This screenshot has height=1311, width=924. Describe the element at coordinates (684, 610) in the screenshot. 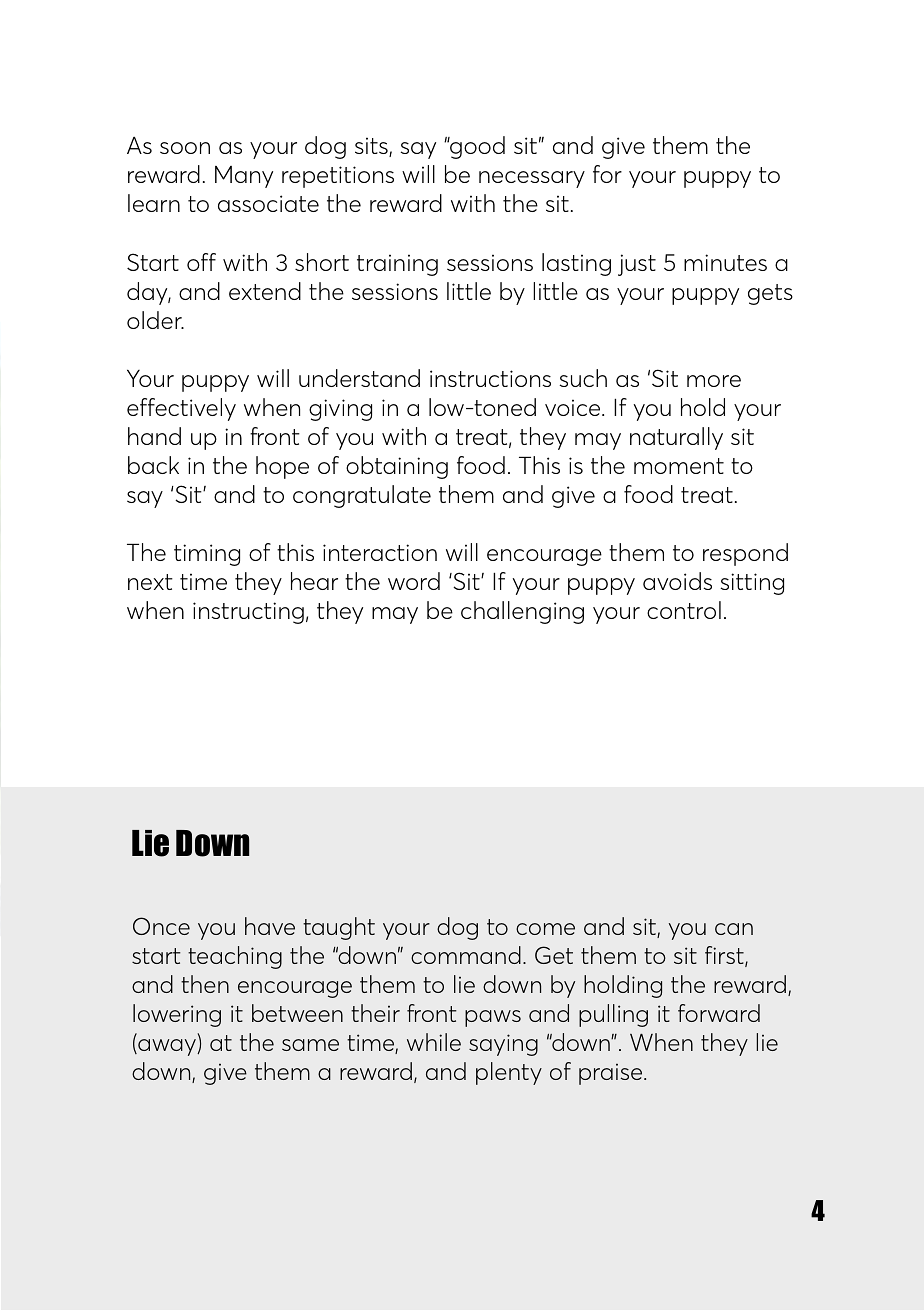

I see `control` at that location.
